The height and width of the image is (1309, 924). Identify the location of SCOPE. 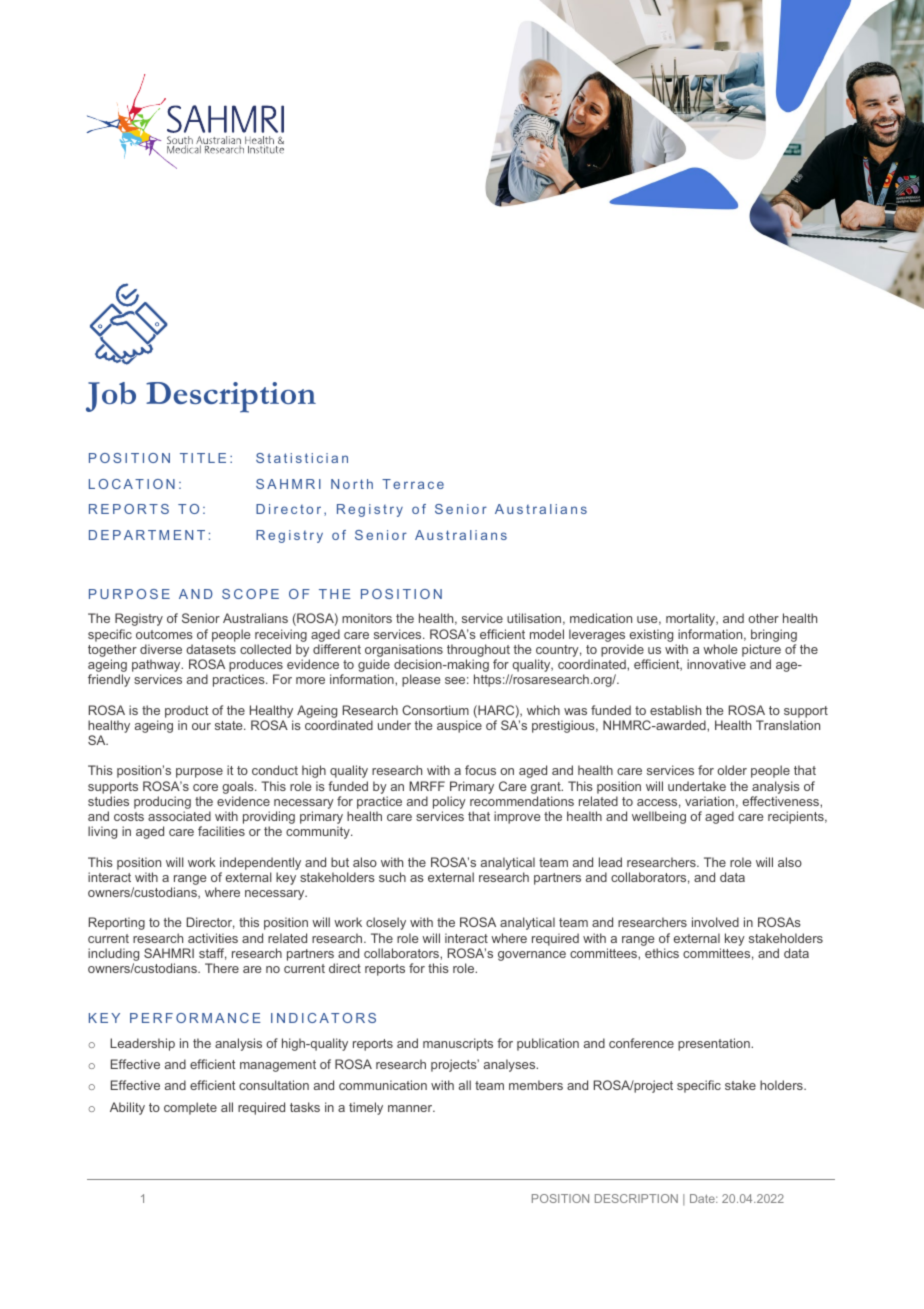
(250, 594).
